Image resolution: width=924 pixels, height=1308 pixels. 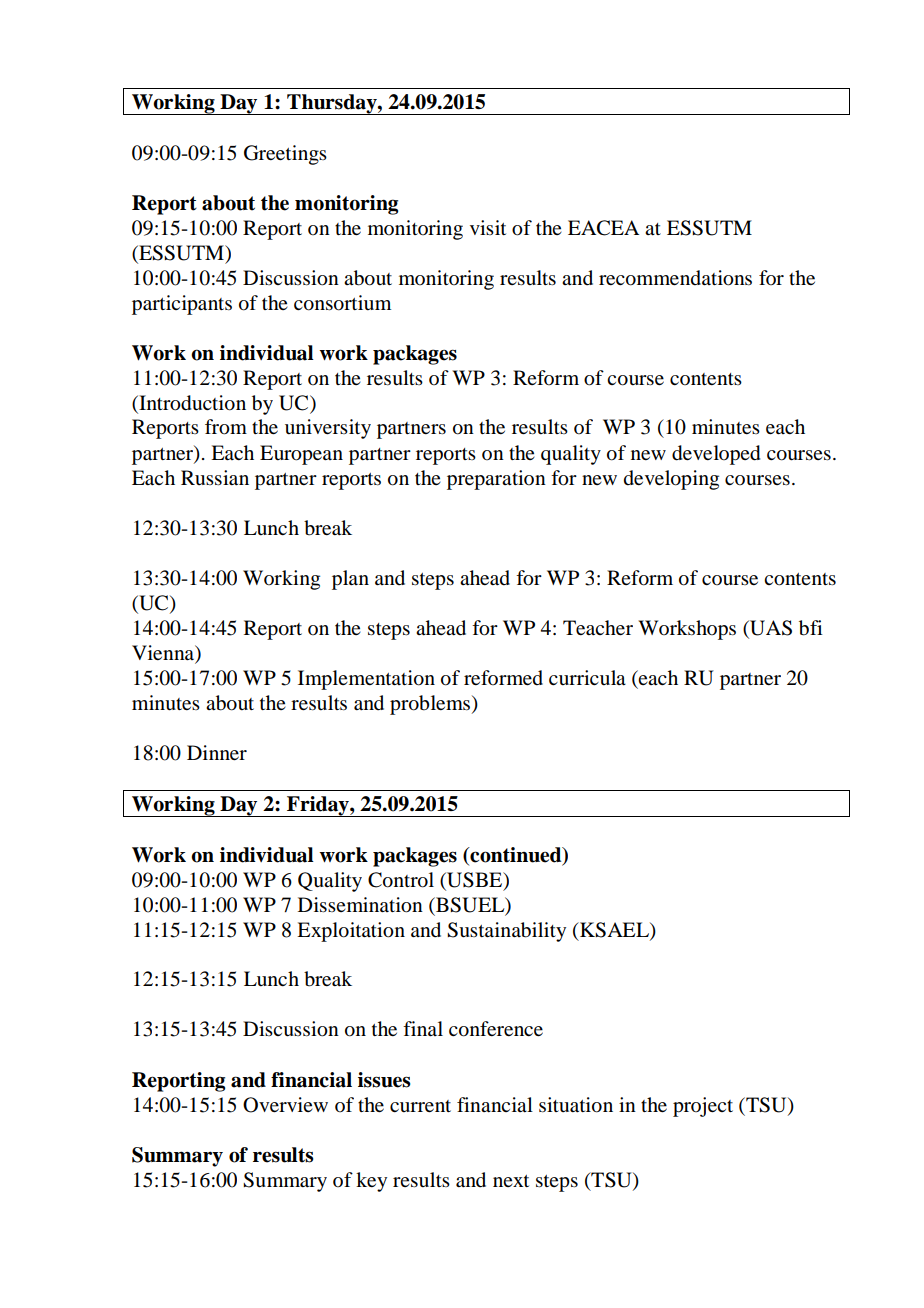 What do you see at coordinates (164, 652) in the screenshot?
I see `Vienna` at bounding box center [164, 652].
